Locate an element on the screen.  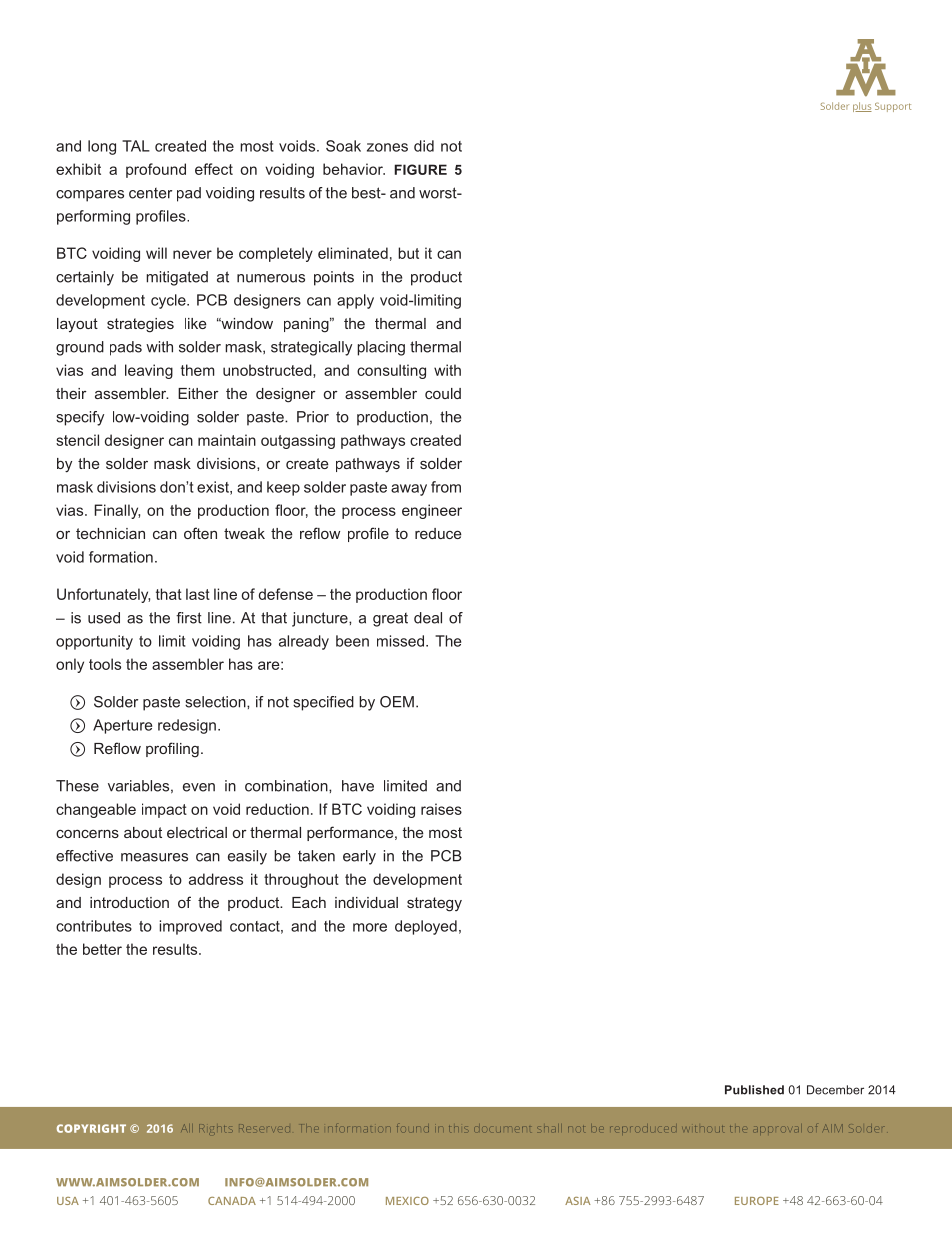
Rights is located at coordinates (216, 1129).
